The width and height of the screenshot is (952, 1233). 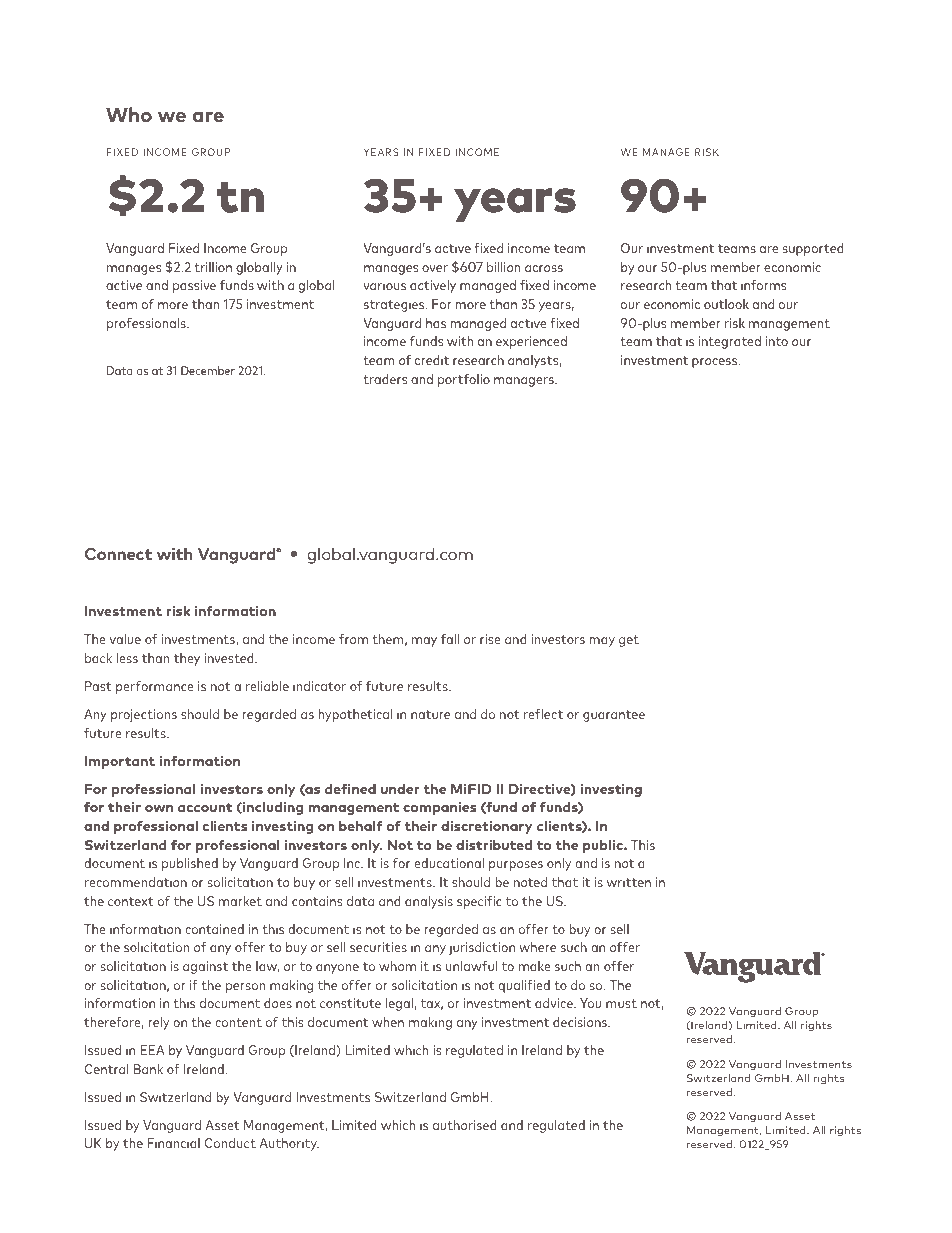 I want to click on over, so click(x=435, y=268).
